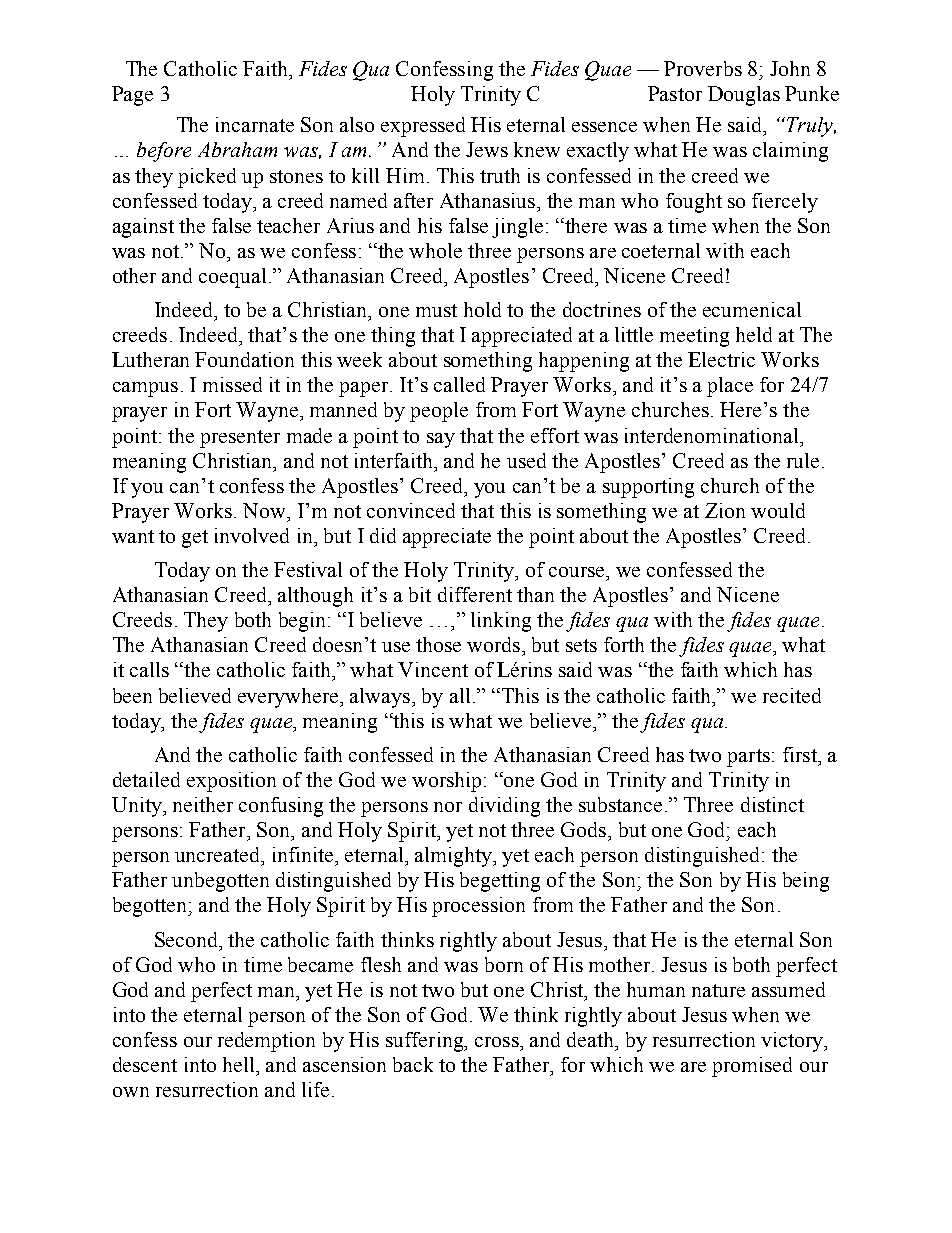 Image resolution: width=952 pixels, height=1233 pixels. I want to click on incarnate, so click(255, 124).
